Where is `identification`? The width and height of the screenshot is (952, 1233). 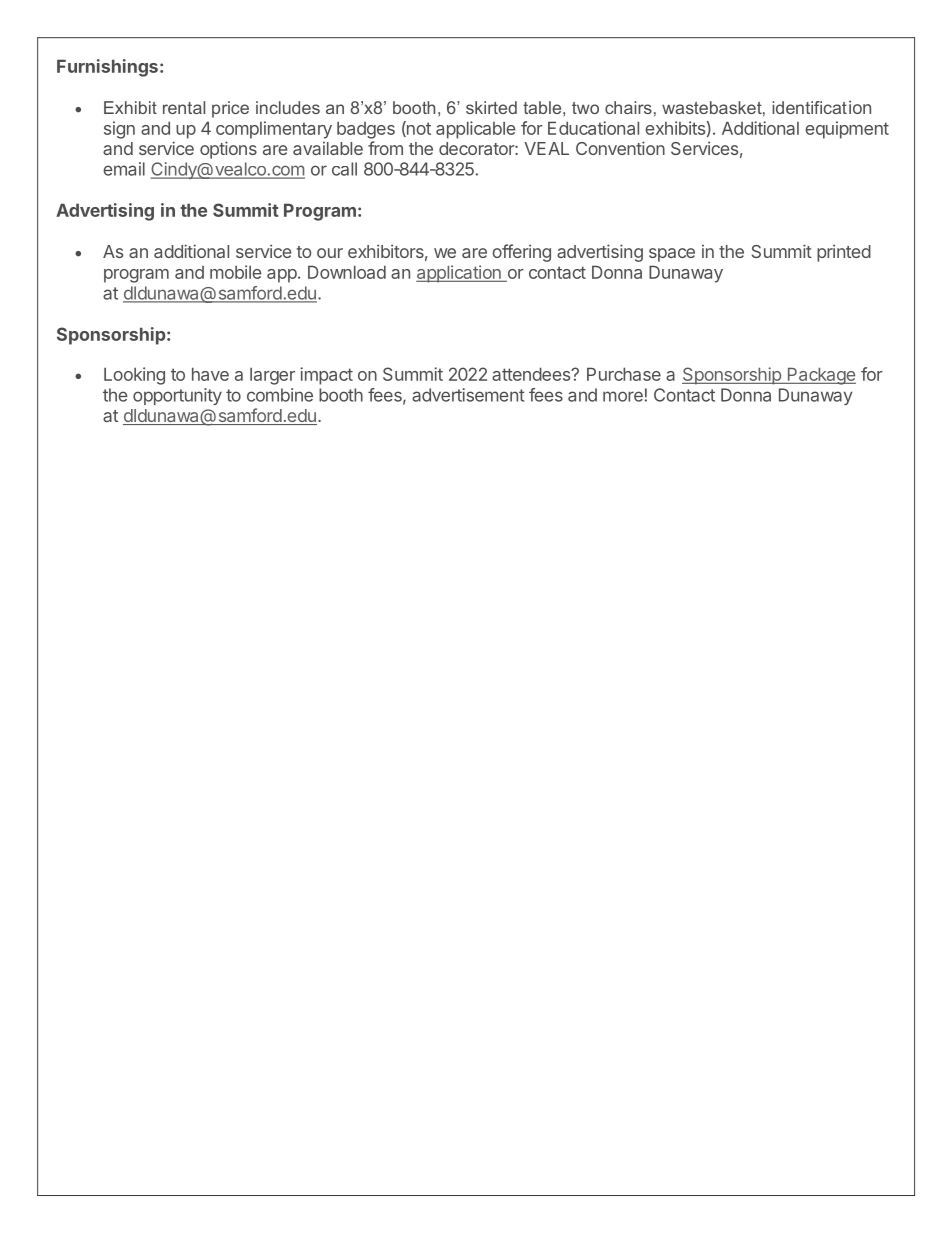 identification is located at coordinates (821, 107).
